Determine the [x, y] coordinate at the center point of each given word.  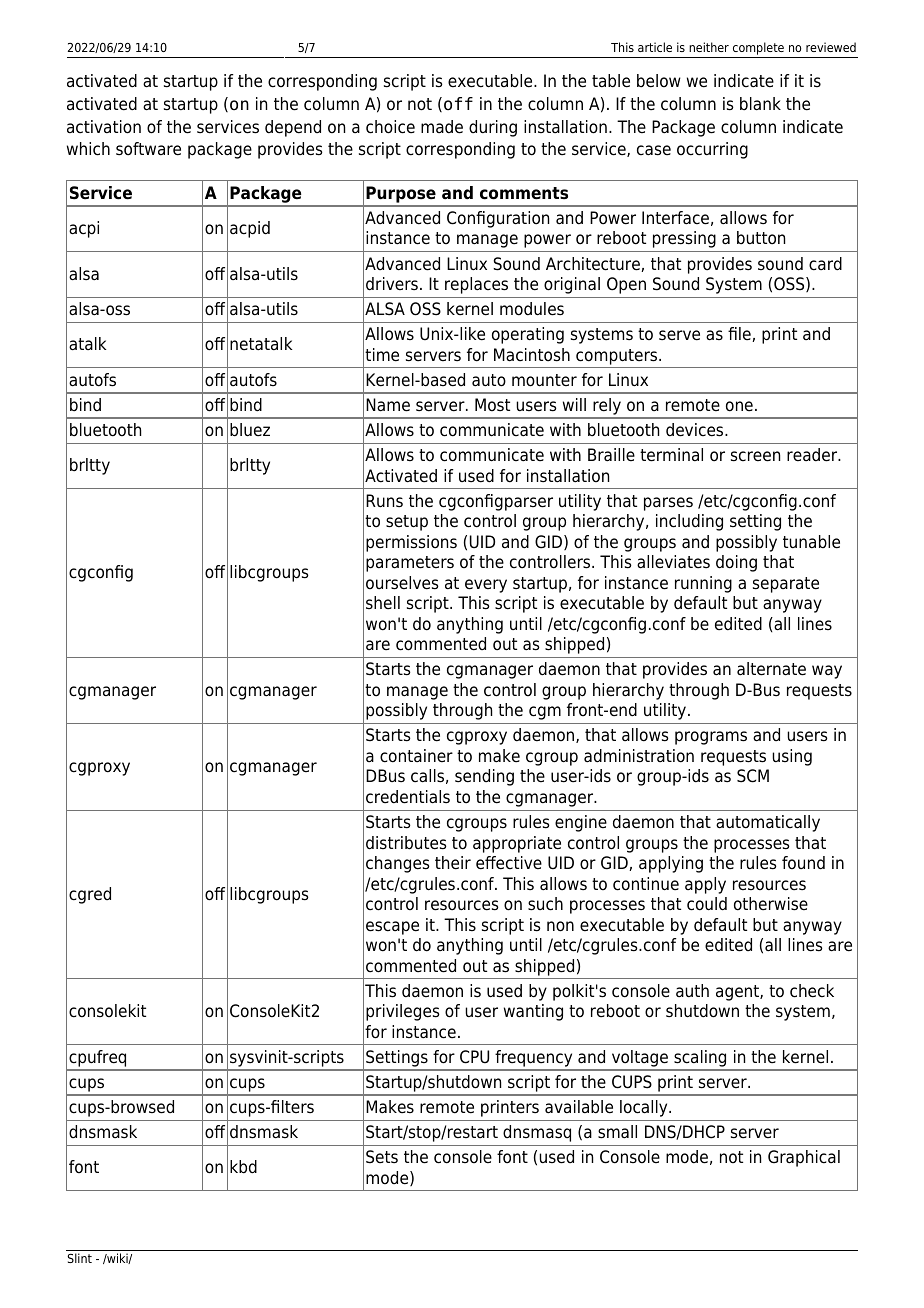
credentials [408, 797]
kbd [243, 1167]
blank [760, 104]
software [148, 149]
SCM [753, 776]
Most [492, 405]
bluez [250, 430]
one [739, 406]
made [442, 127]
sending [484, 777]
